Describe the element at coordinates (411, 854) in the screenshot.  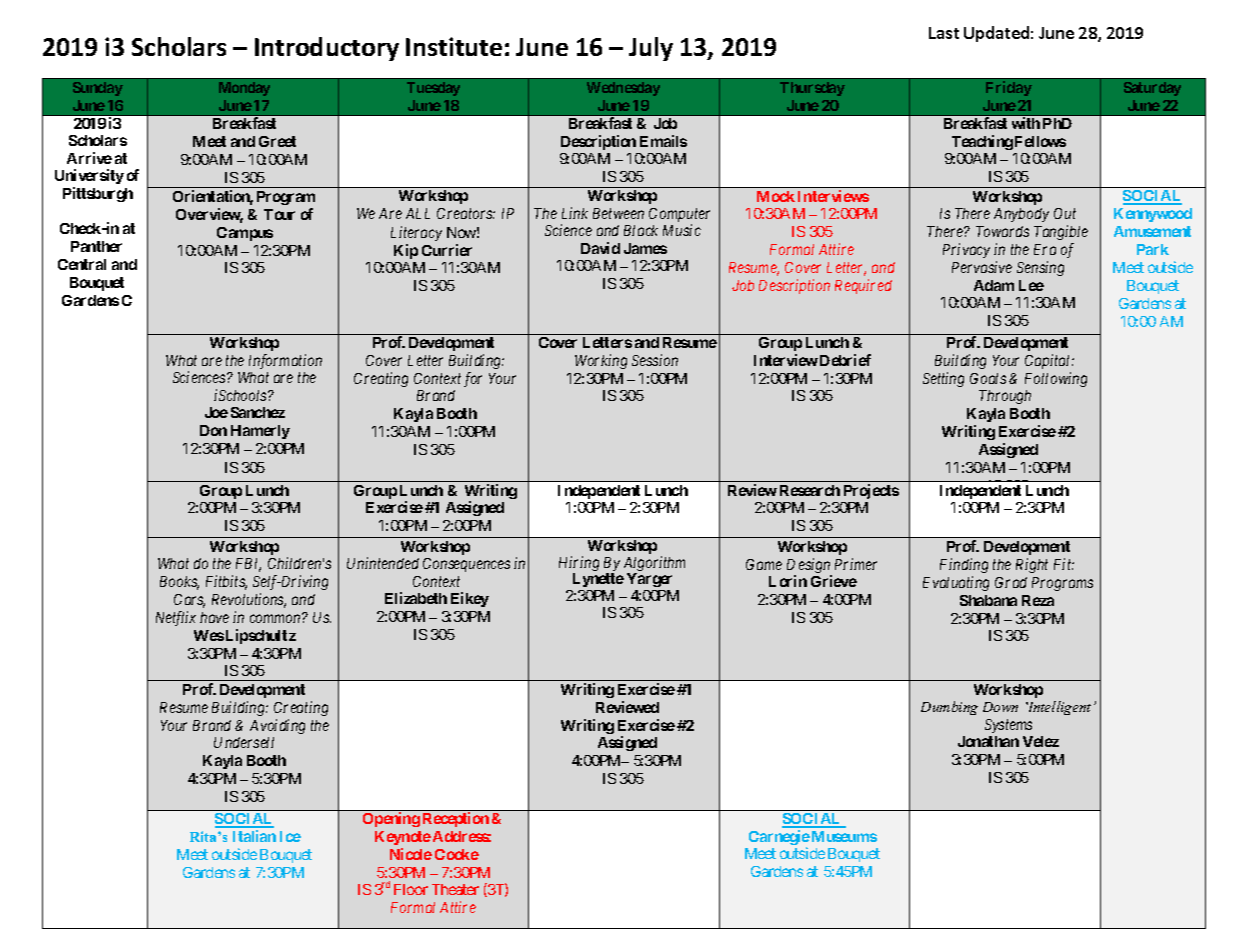
I see `Nicole` at that location.
